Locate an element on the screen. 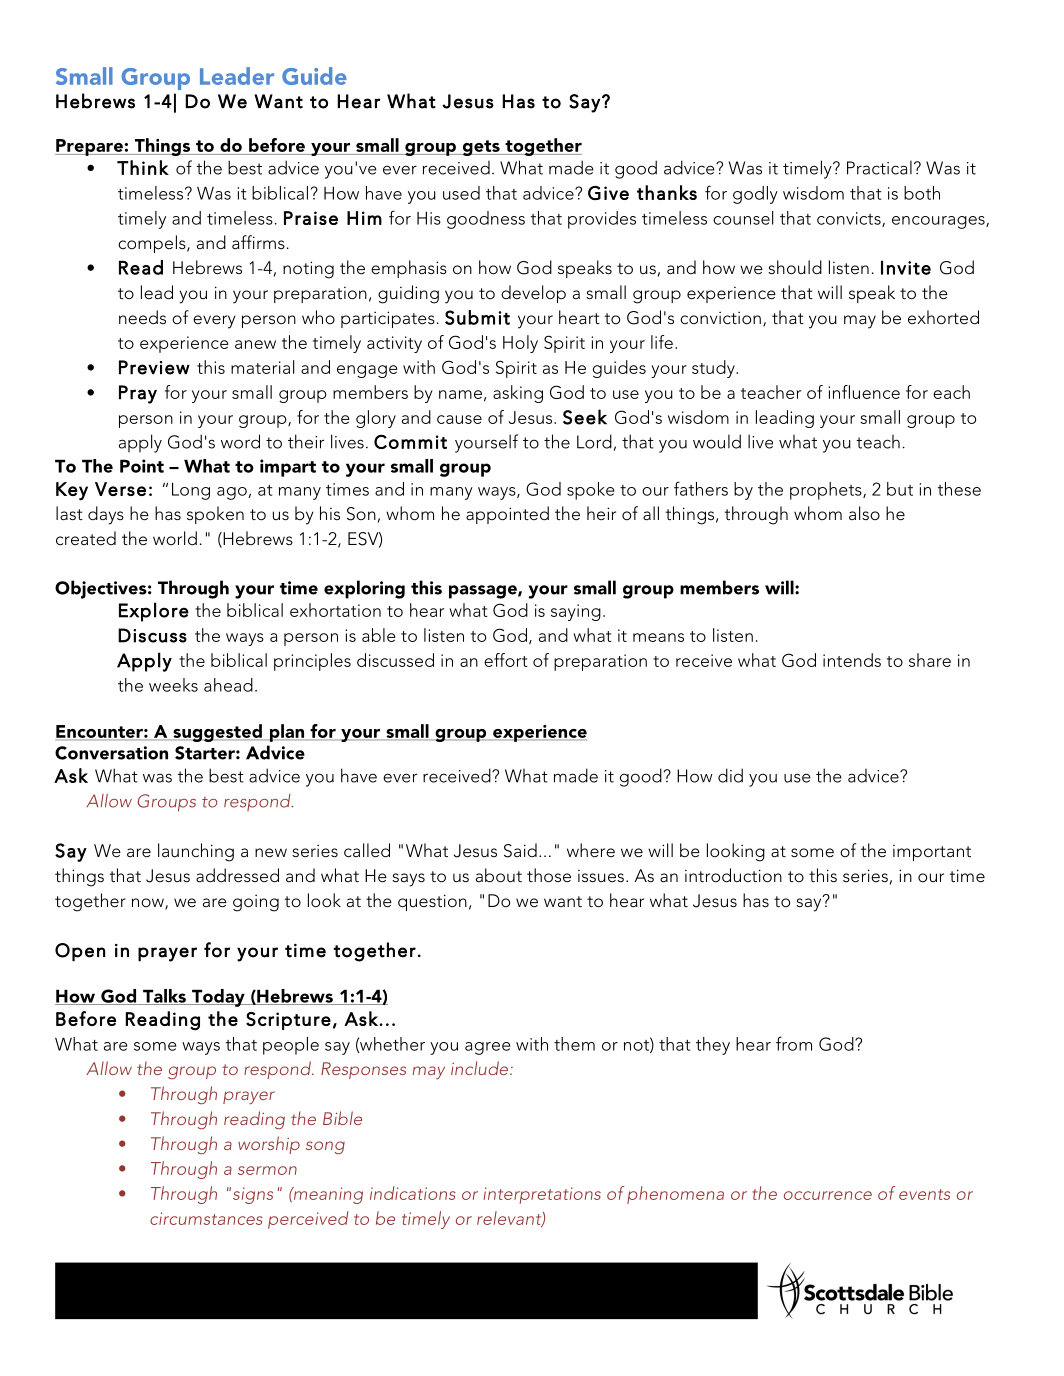 Image resolution: width=1064 pixels, height=1376 pixels. interpretations is located at coordinates (542, 1195).
